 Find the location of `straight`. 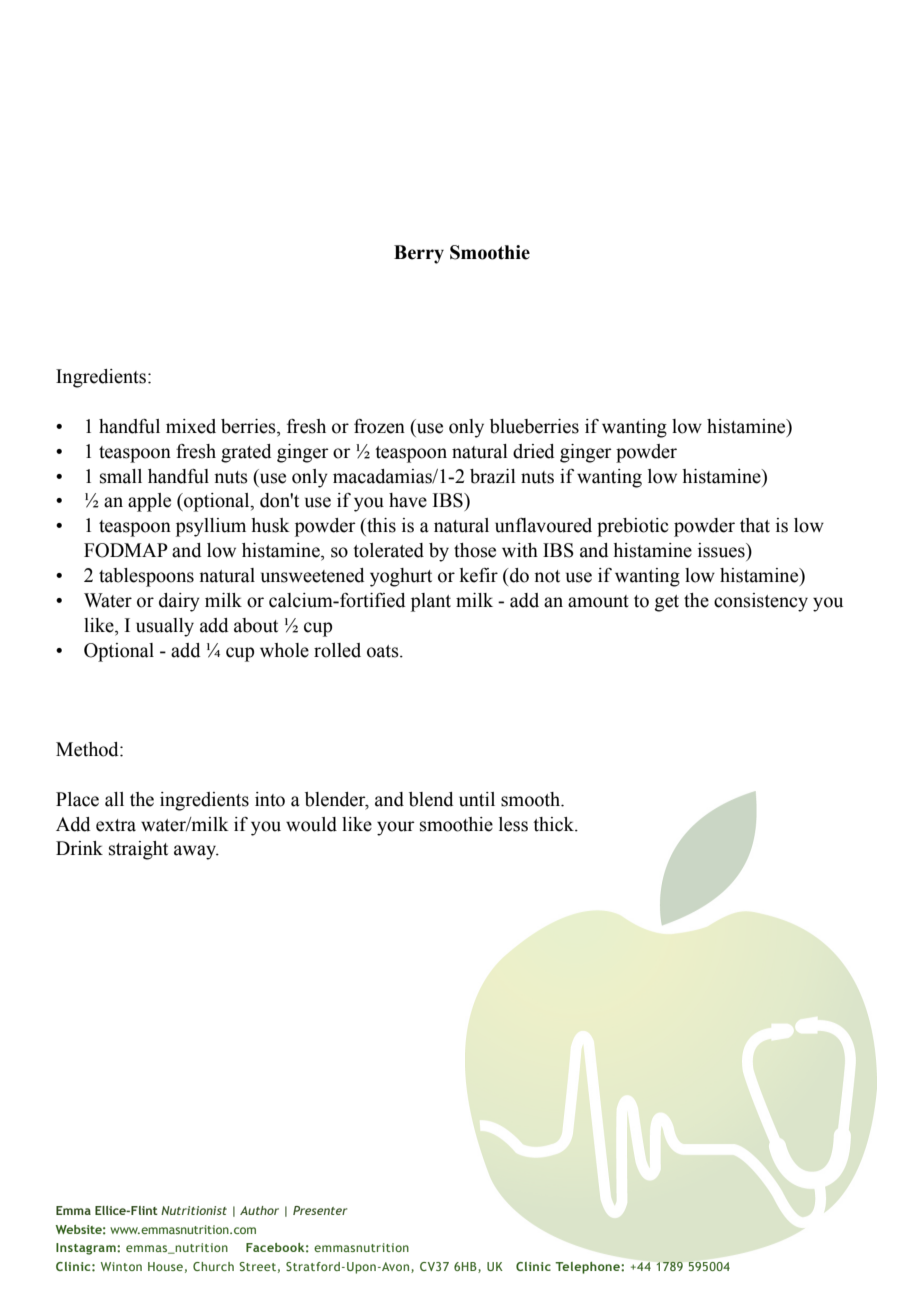

straight is located at coordinates (138, 850).
